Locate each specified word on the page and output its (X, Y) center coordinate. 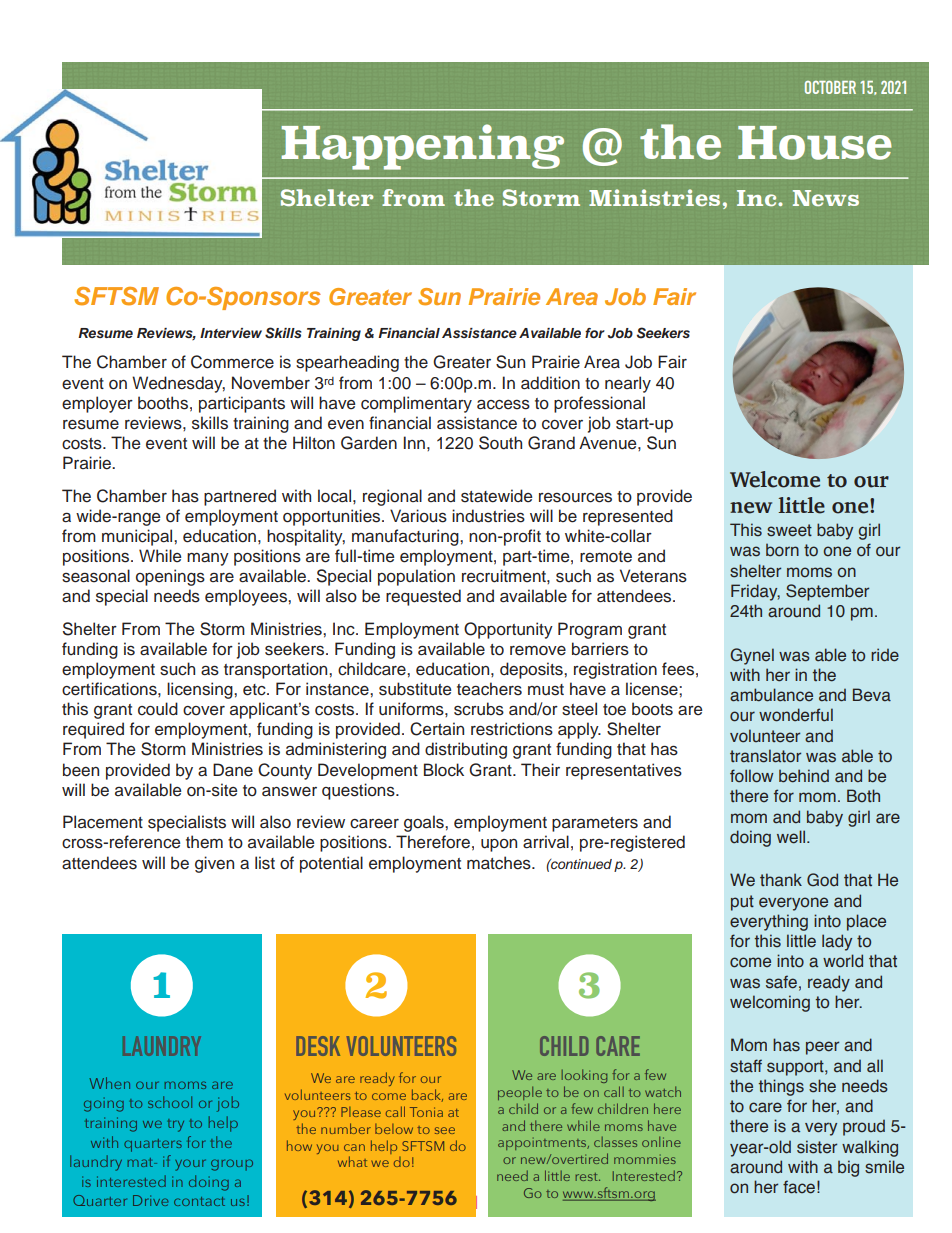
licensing (201, 690)
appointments (543, 1144)
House (815, 143)
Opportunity (508, 630)
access (503, 404)
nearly (628, 384)
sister (817, 1147)
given (214, 864)
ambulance (771, 695)
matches (500, 863)
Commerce (232, 362)
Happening (422, 147)
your (190, 1165)
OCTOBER (830, 87)
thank (781, 880)
